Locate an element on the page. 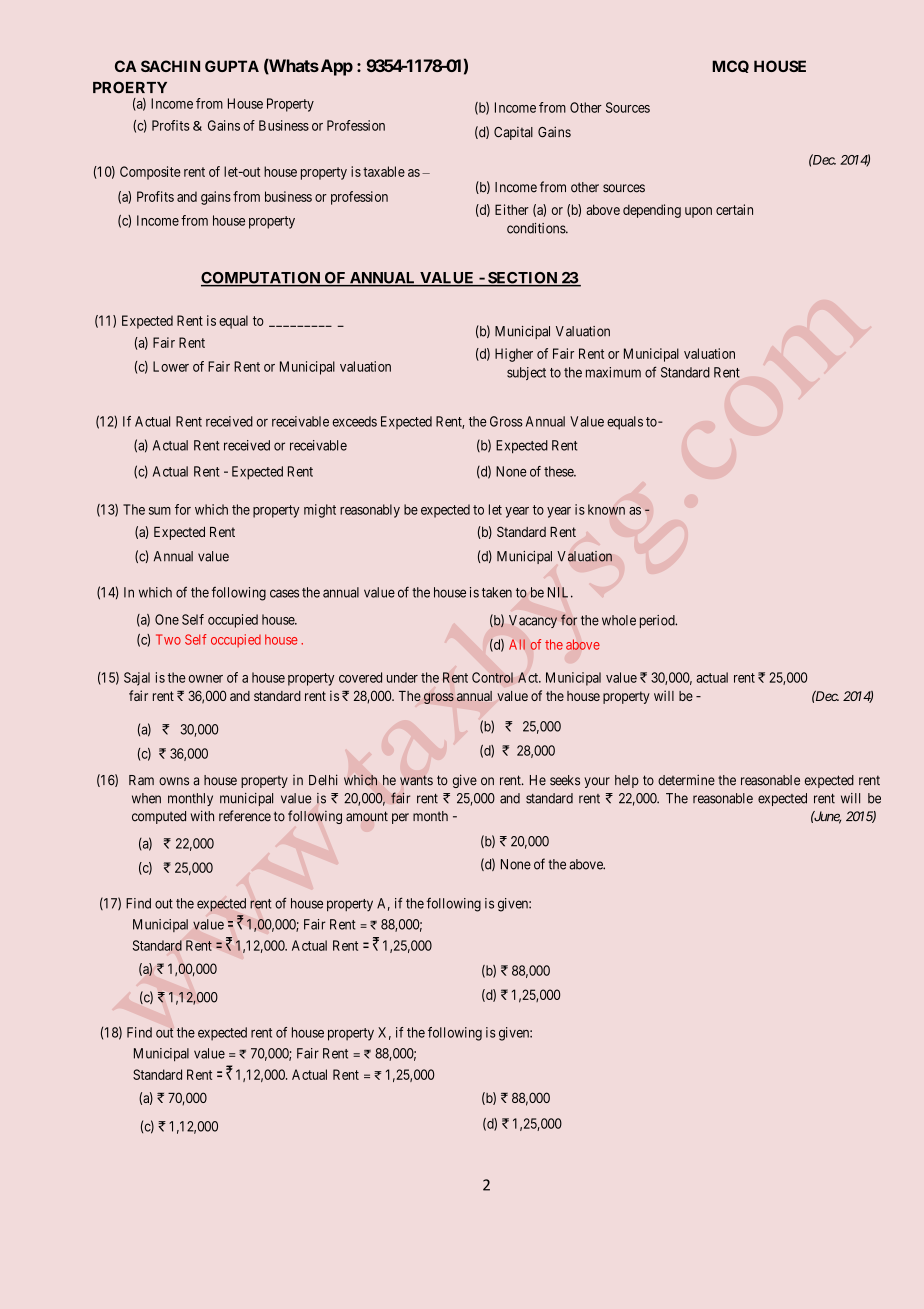 This page has height=1309, width=924. GUPTA is located at coordinates (232, 66).
